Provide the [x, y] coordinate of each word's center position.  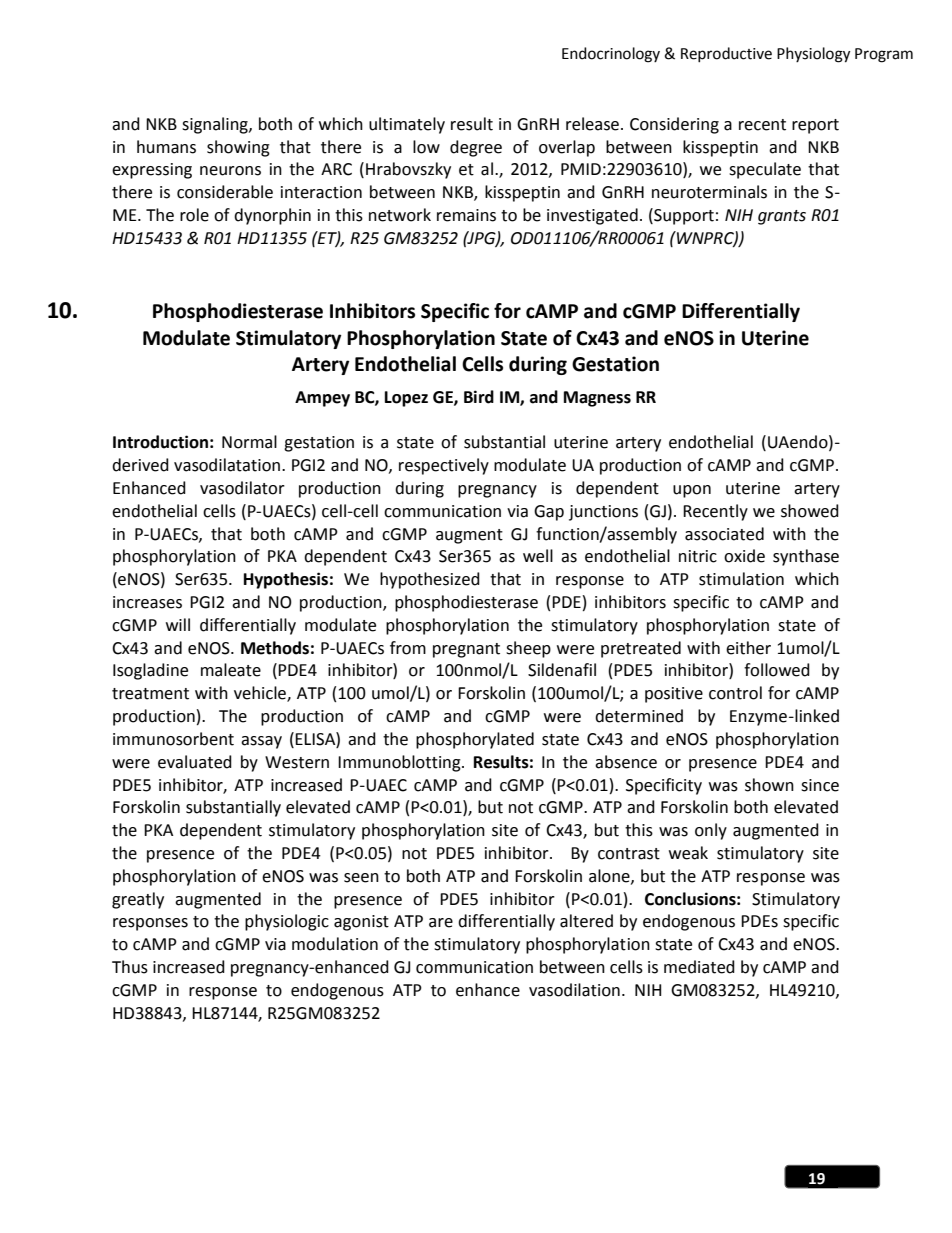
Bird [479, 397]
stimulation [741, 579]
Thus [130, 967]
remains [466, 215]
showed [810, 511]
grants [782, 217]
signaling [216, 125]
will [178, 624]
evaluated [195, 762]
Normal [249, 442]
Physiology [813, 55]
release [594, 124]
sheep [528, 649]
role [194, 215]
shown [769, 785]
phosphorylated [475, 740]
